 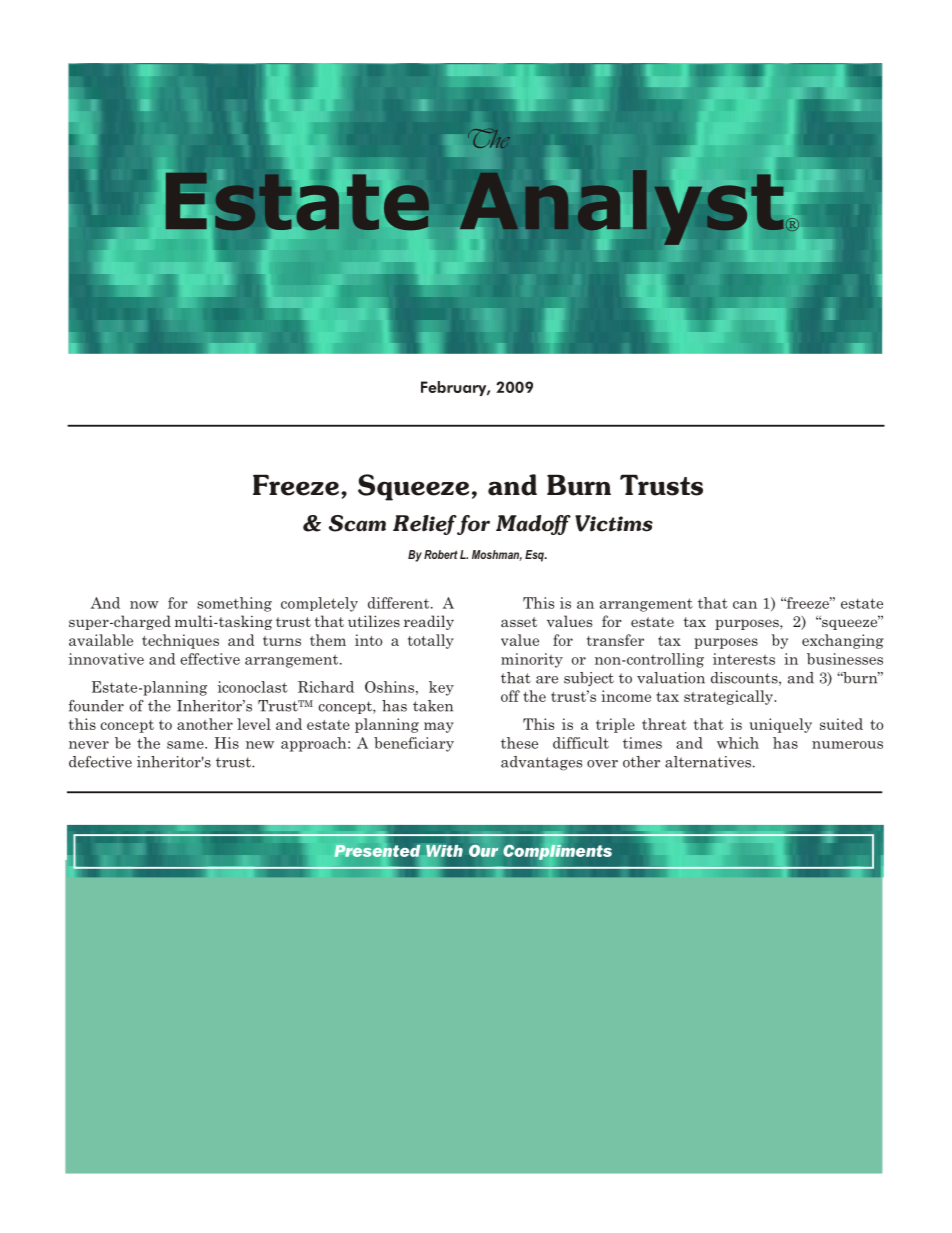 I want to click on Scam, so click(x=357, y=523).
